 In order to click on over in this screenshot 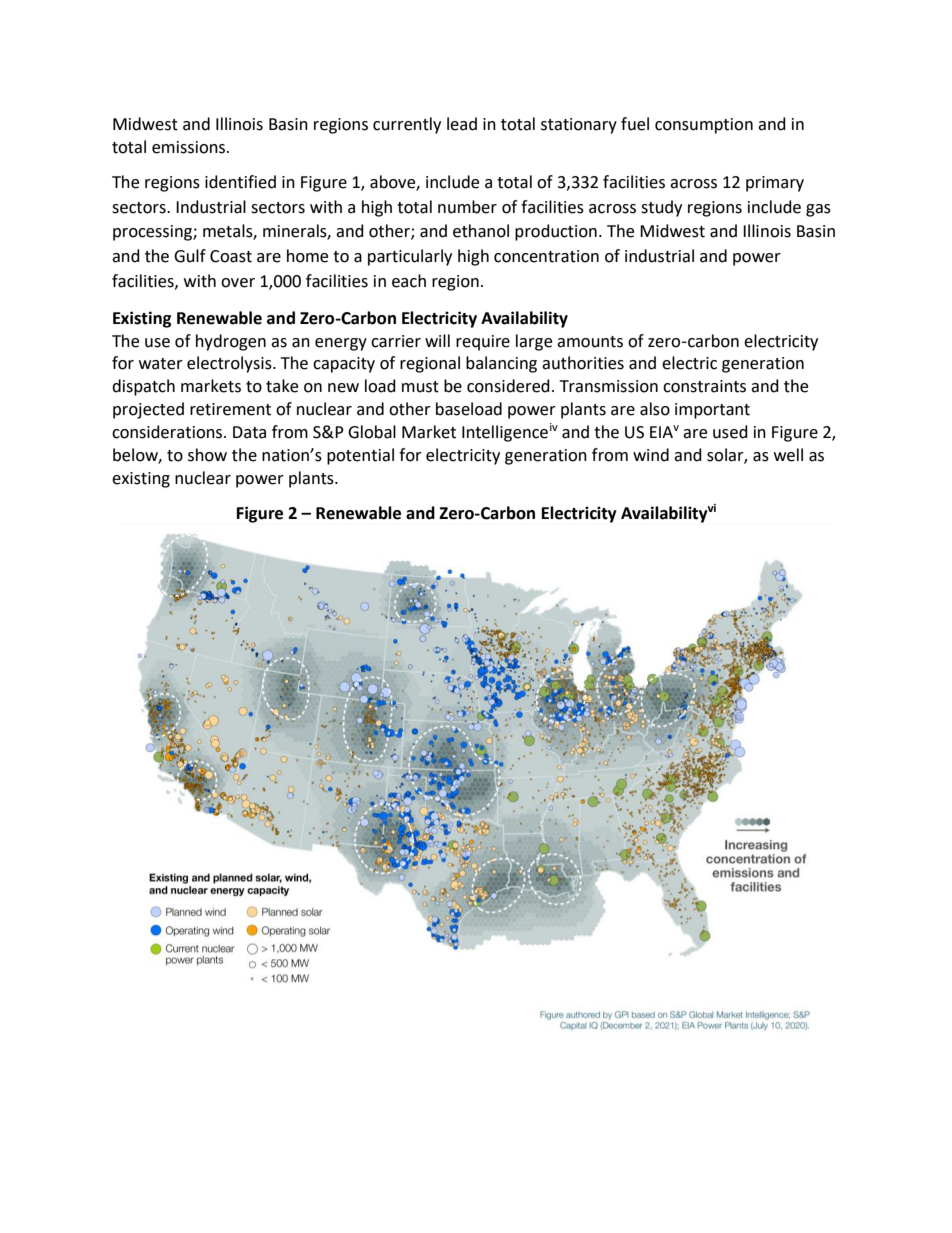, I will do `click(238, 283)`.
